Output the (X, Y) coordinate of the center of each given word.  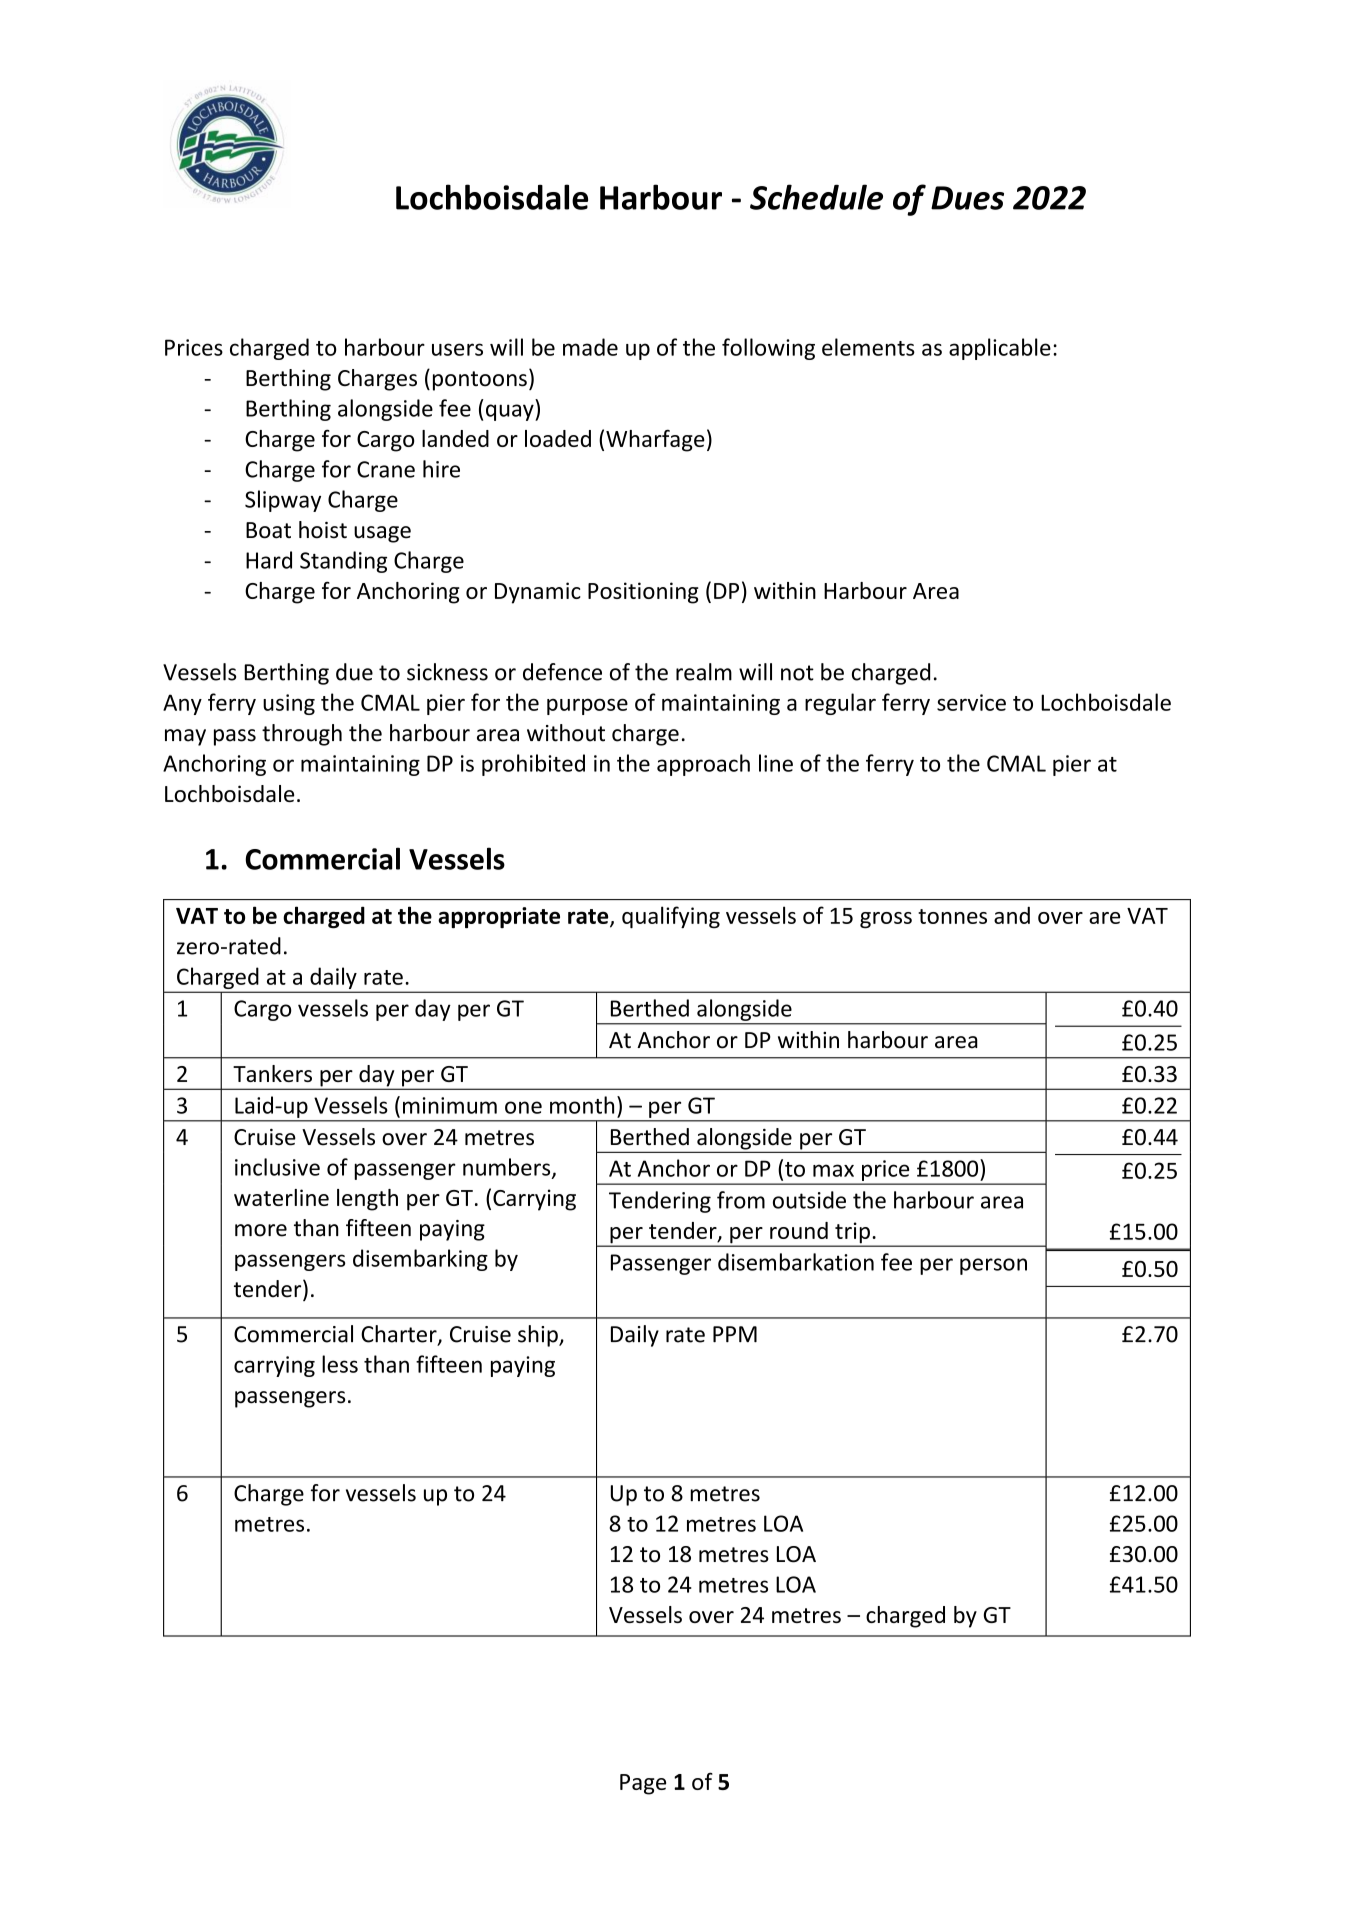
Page (643, 1784)
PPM (735, 1334)
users (457, 349)
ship (539, 1336)
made (590, 347)
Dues (967, 198)
